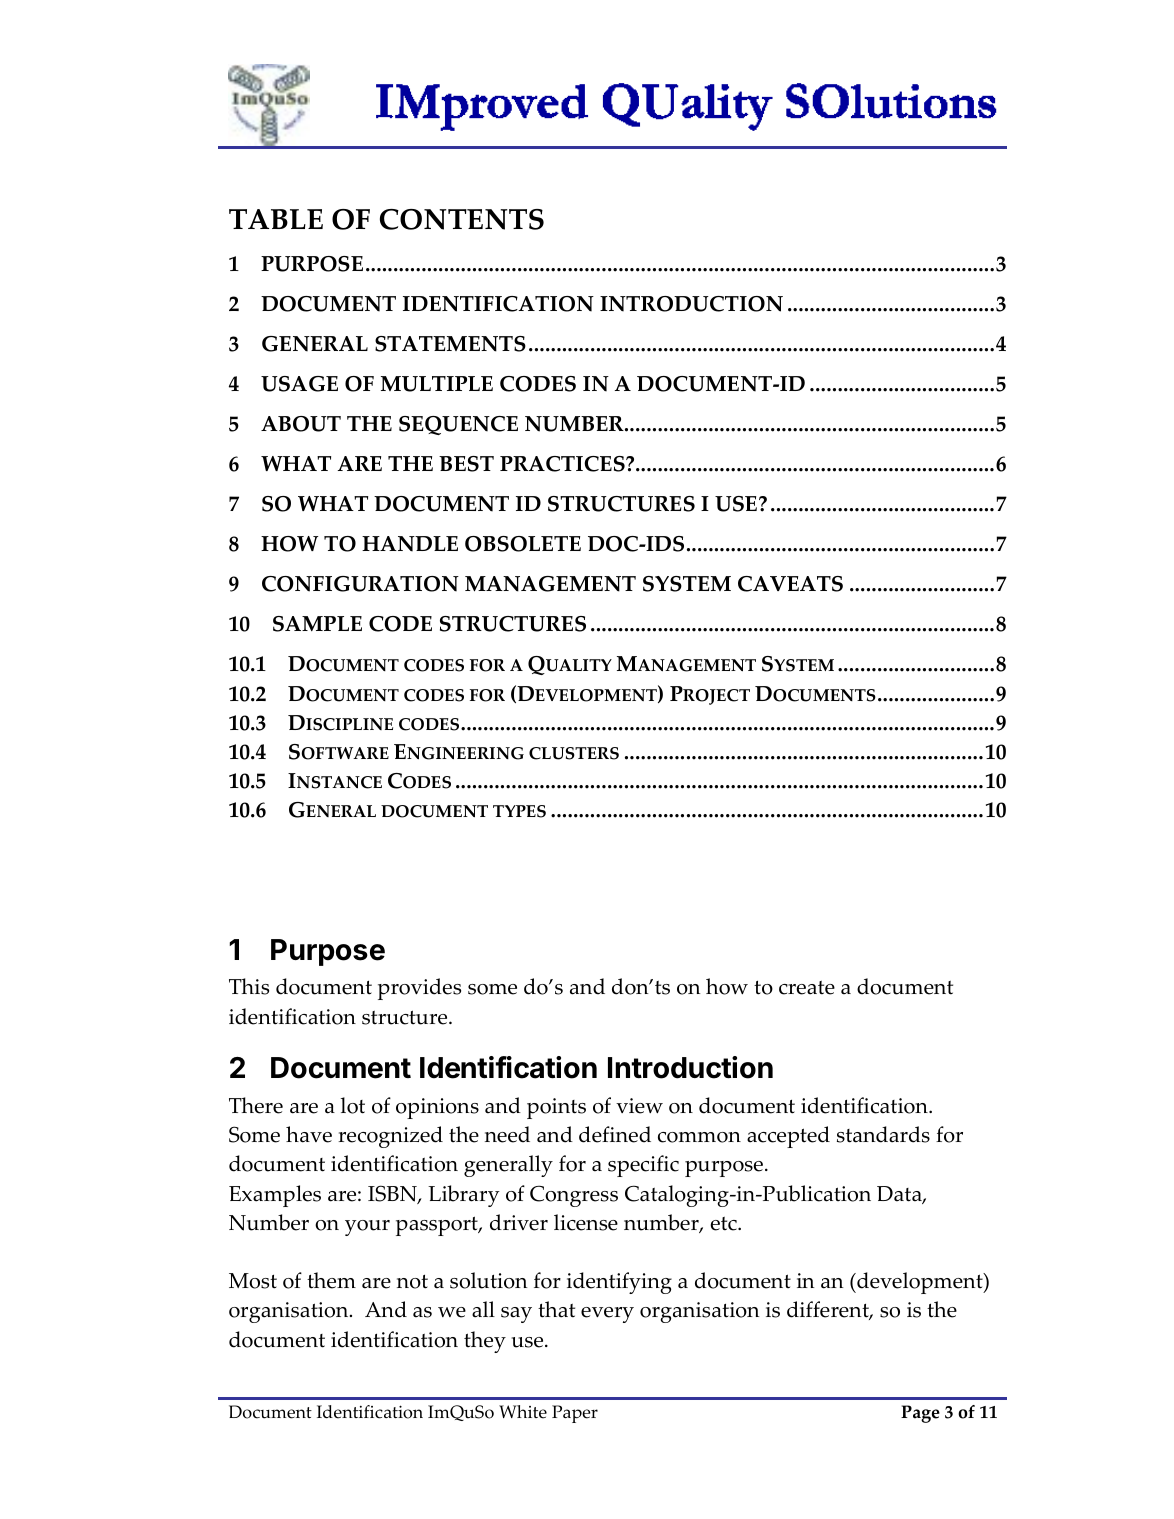  Describe the element at coordinates (276, 219) in the page. I see `TABLE` at that location.
